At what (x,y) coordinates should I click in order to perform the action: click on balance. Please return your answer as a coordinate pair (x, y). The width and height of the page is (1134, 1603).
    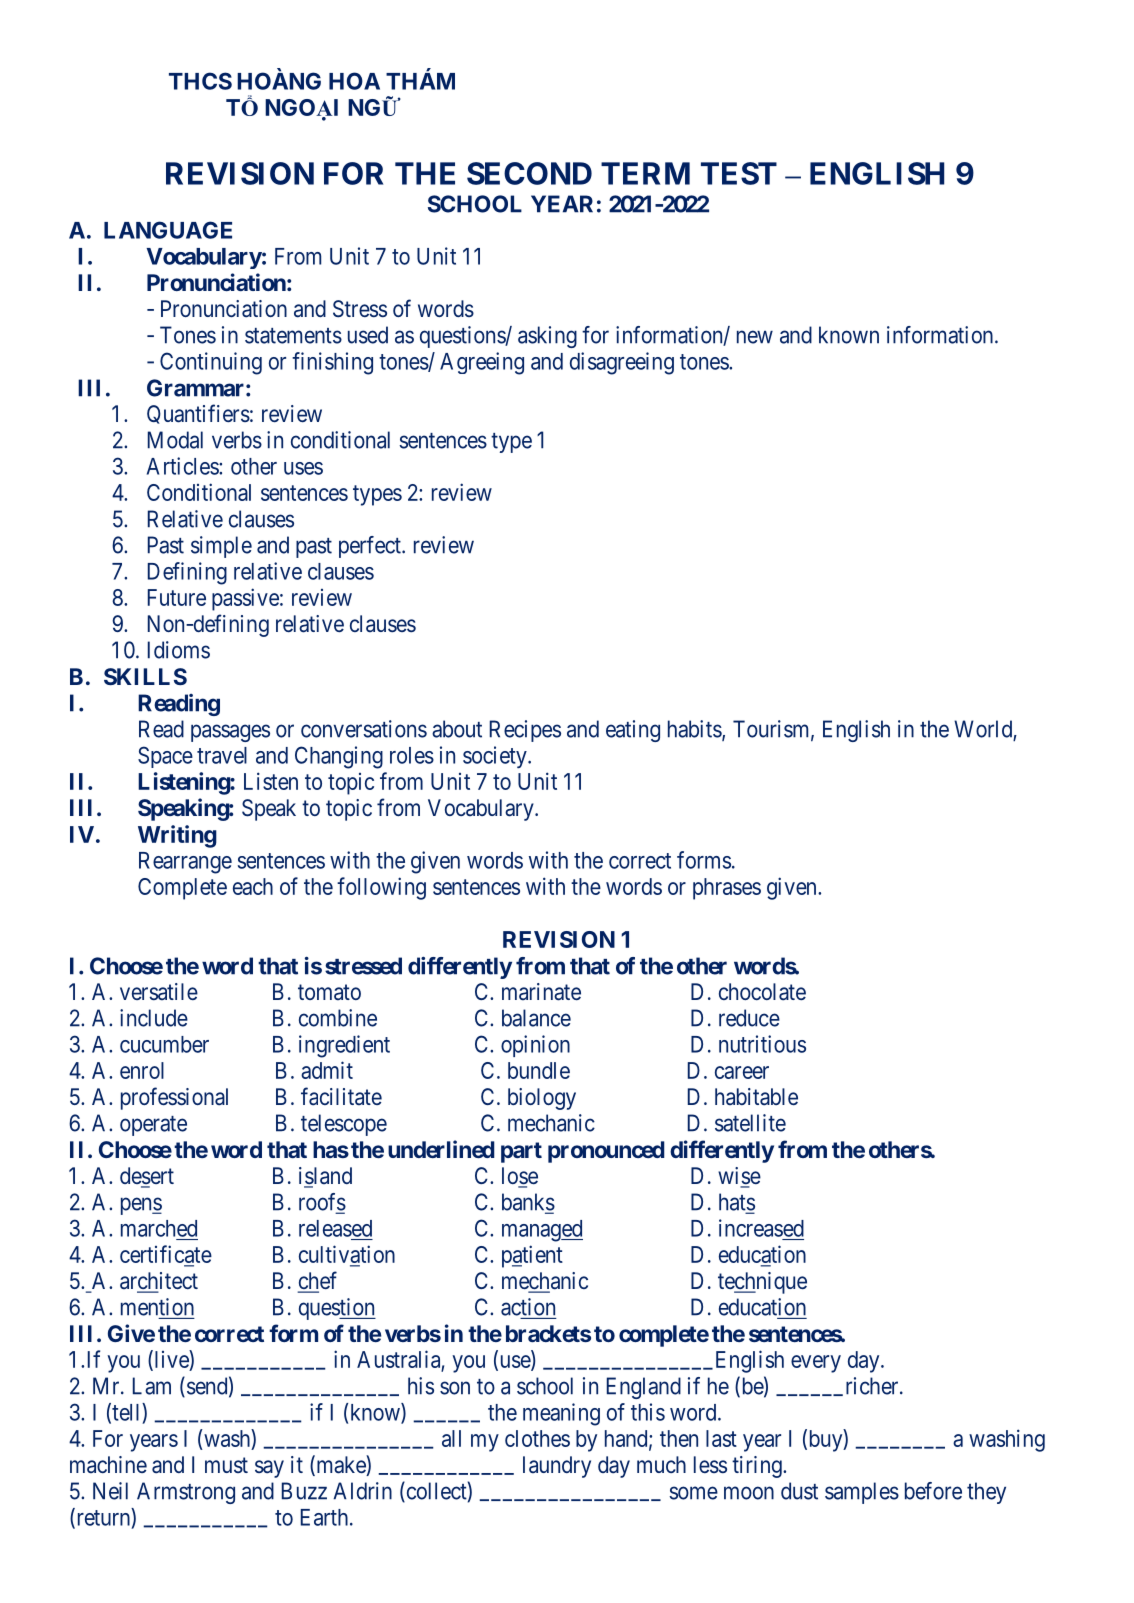
    Looking at the image, I should click on (536, 1018).
